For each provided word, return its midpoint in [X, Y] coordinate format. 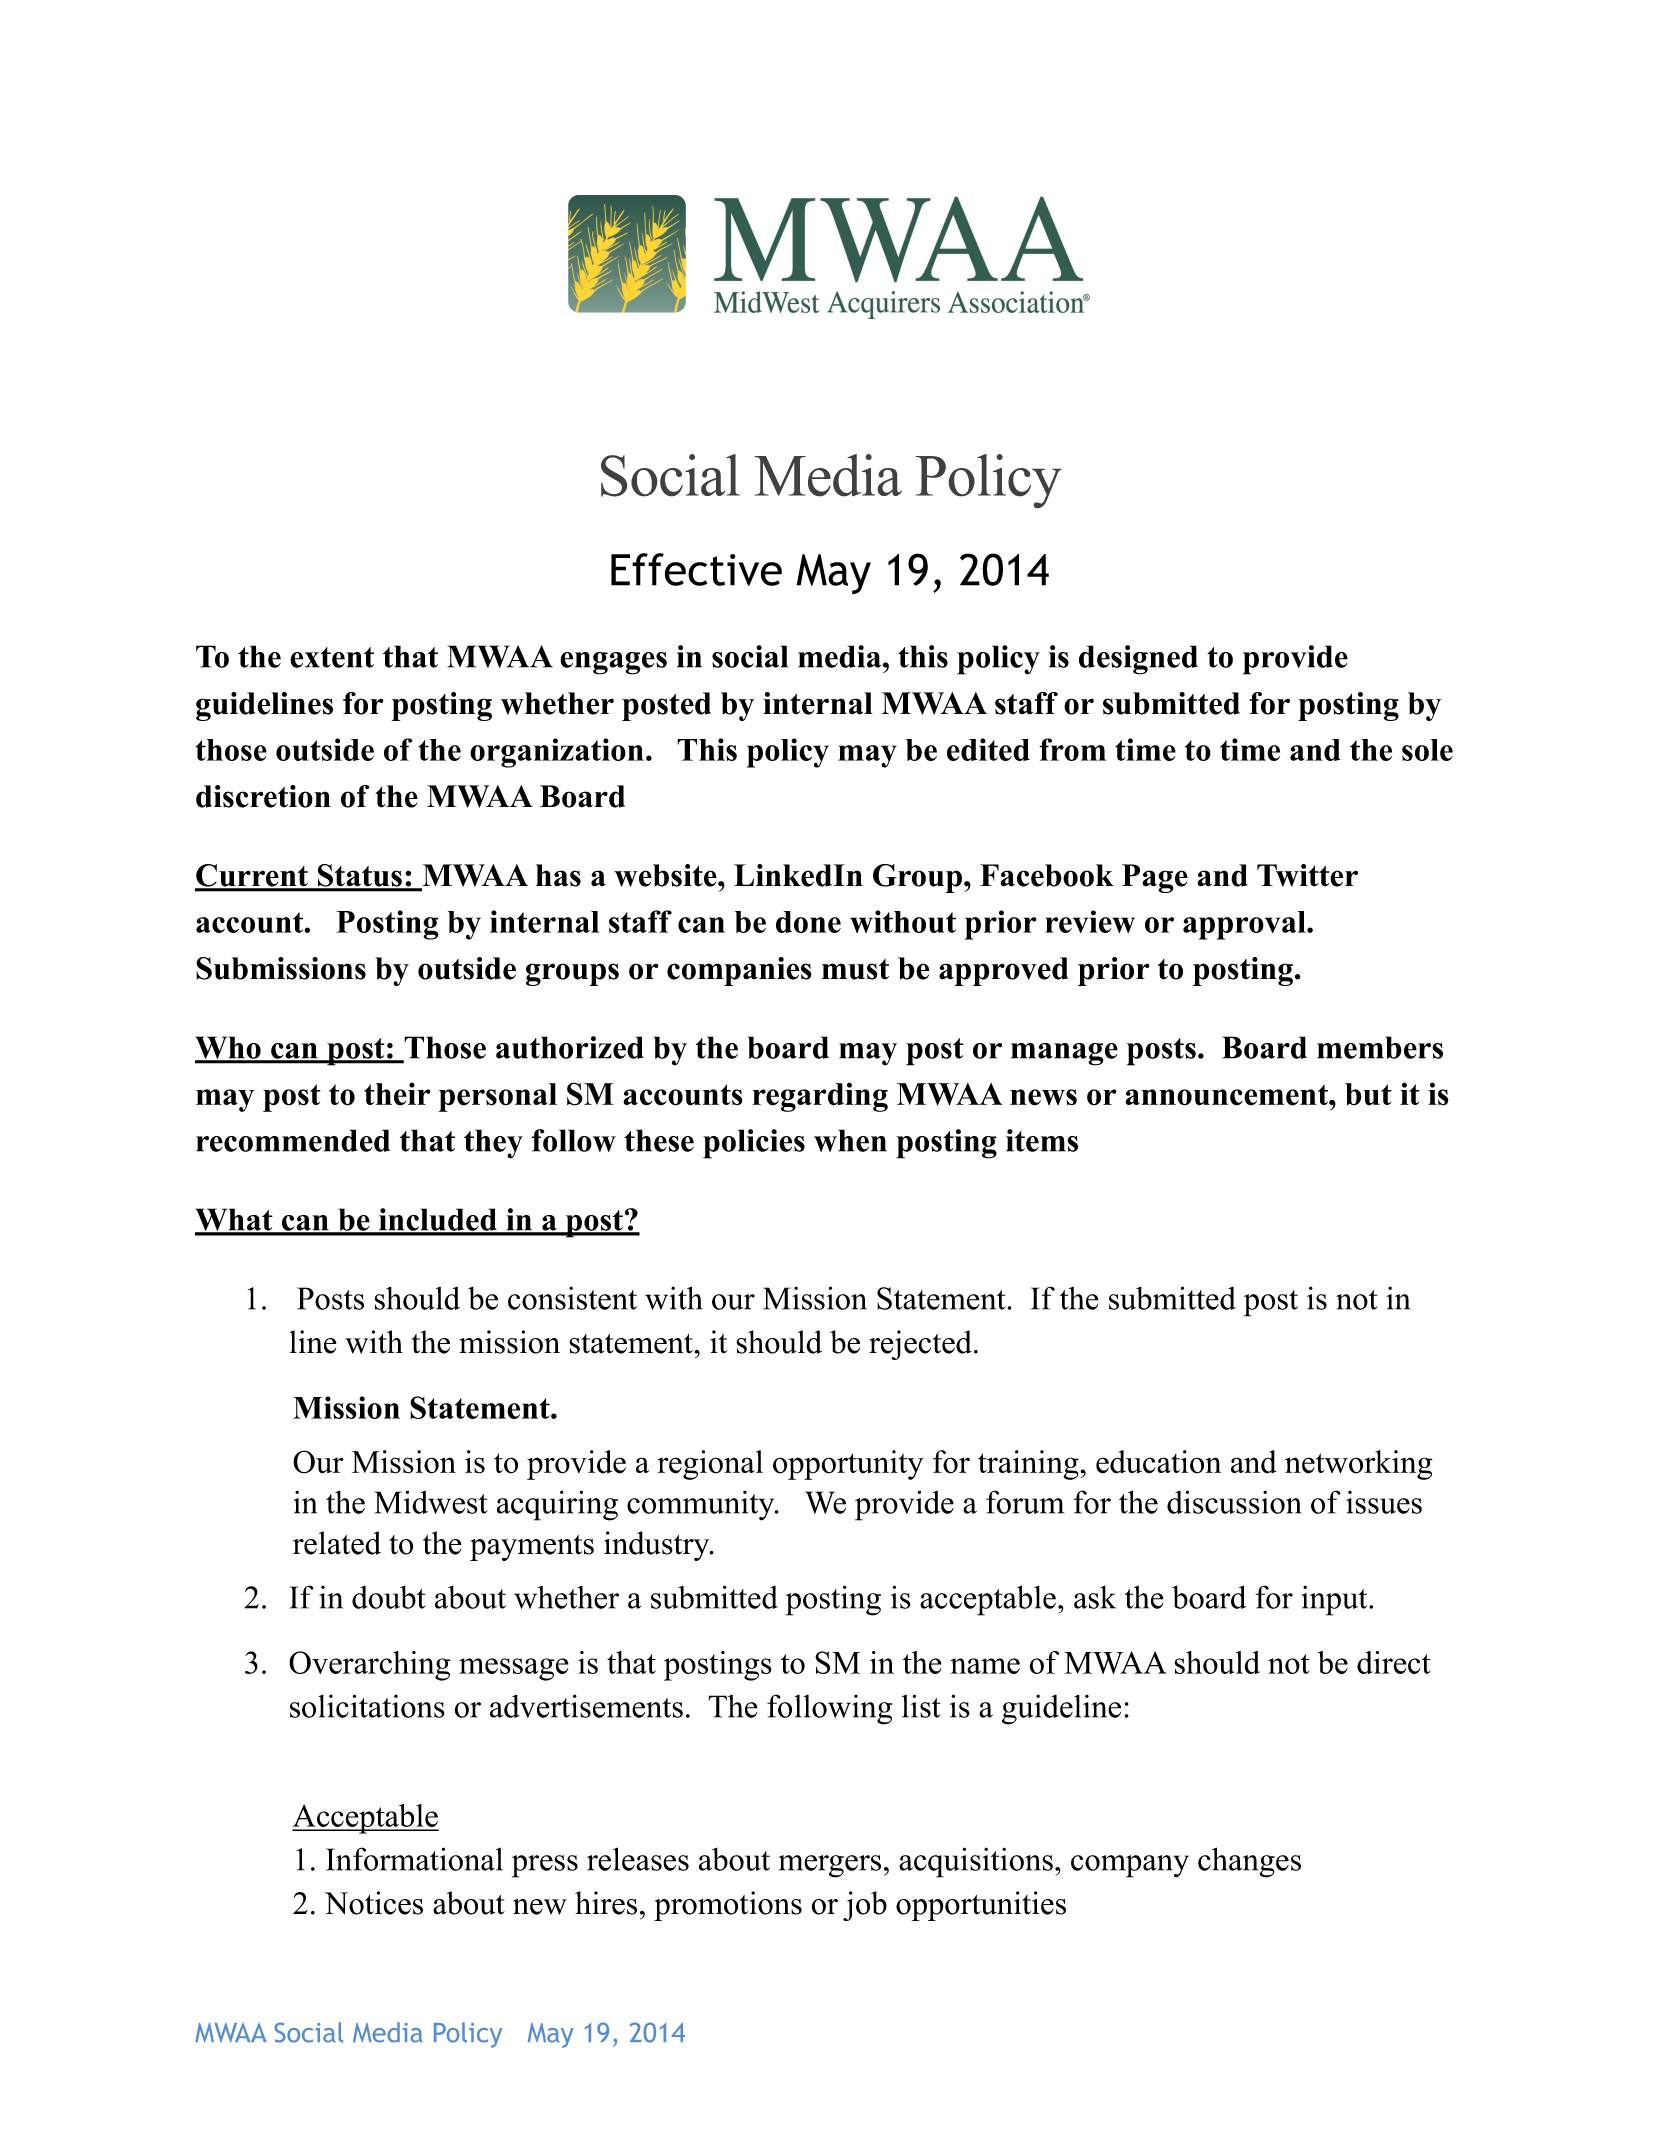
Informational [414, 1859]
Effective [696, 569]
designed [1138, 660]
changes [1249, 1862]
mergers [830, 1866]
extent [332, 657]
